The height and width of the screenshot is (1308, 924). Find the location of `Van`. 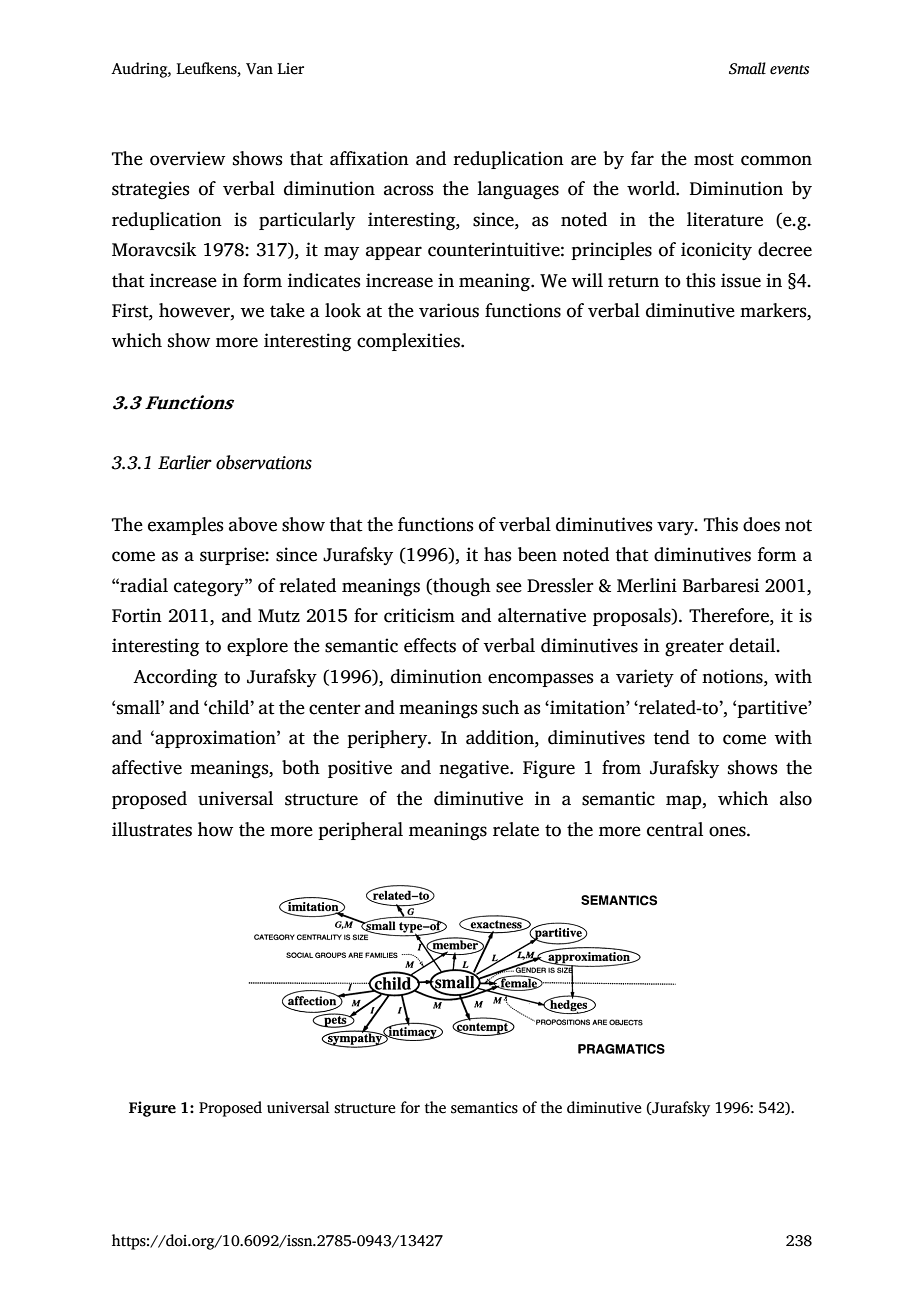

Van is located at coordinates (259, 69).
